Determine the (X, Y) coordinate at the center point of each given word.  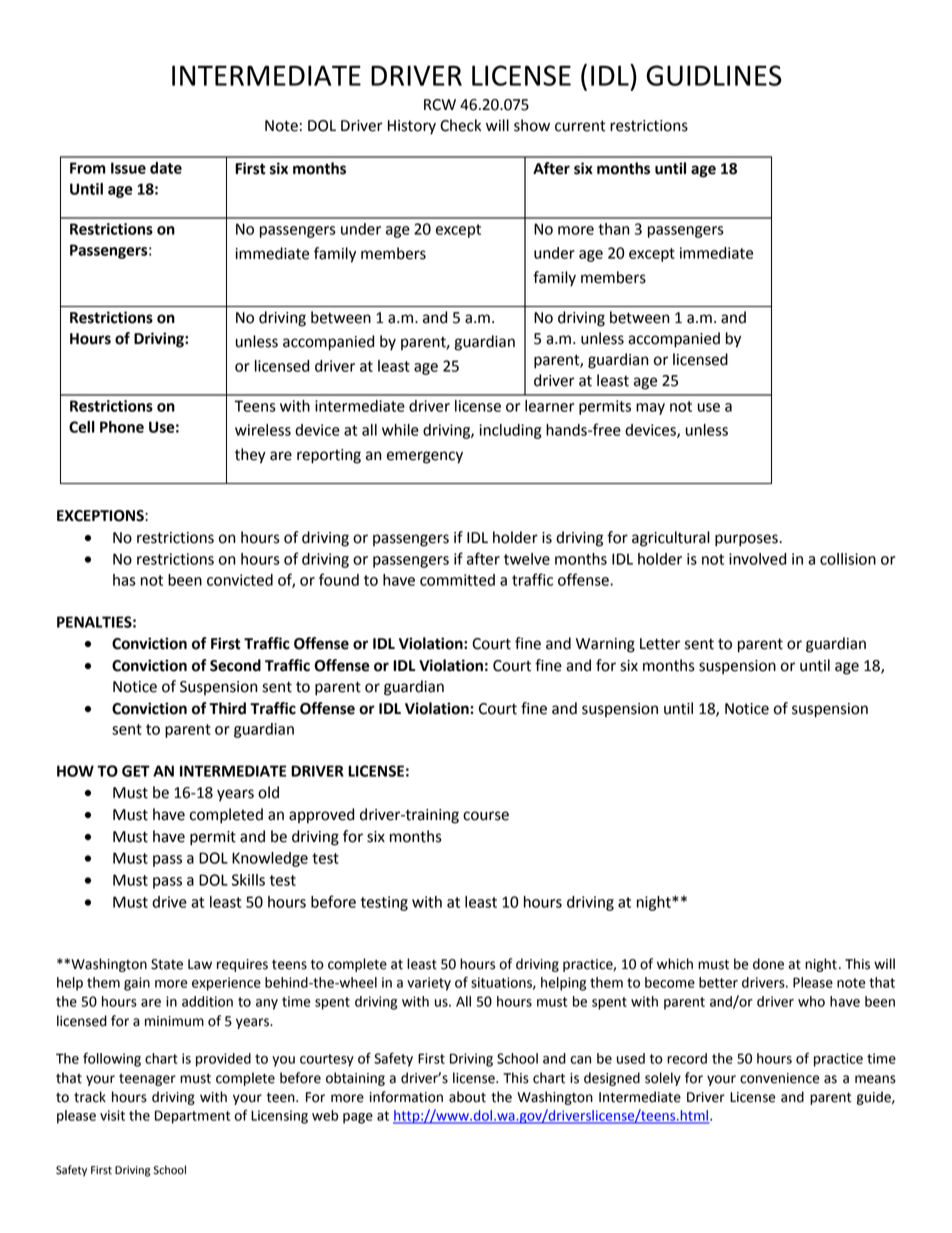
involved (757, 559)
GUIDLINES (714, 75)
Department (192, 1117)
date (166, 168)
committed (457, 580)
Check (460, 125)
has (124, 580)
